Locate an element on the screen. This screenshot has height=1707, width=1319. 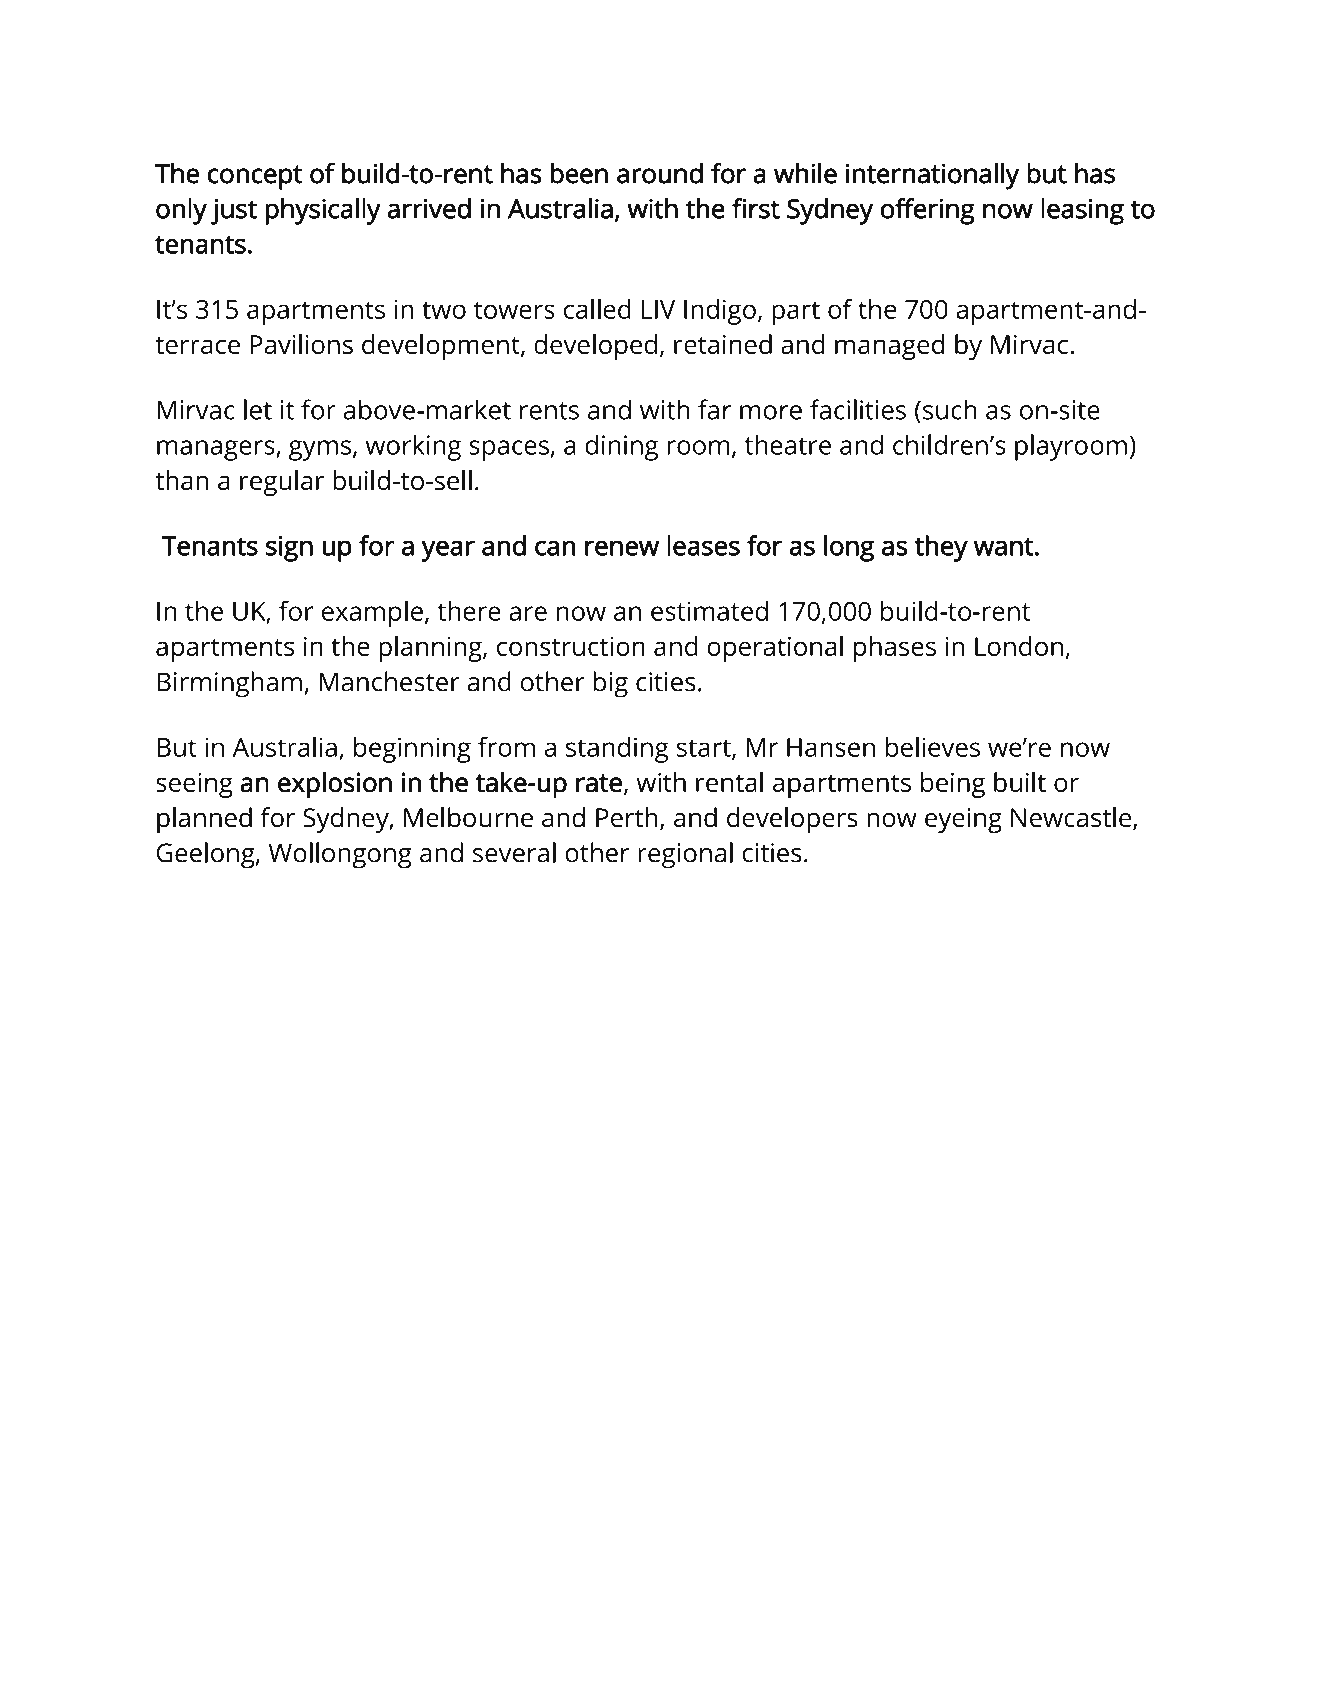
let is located at coordinates (258, 409).
